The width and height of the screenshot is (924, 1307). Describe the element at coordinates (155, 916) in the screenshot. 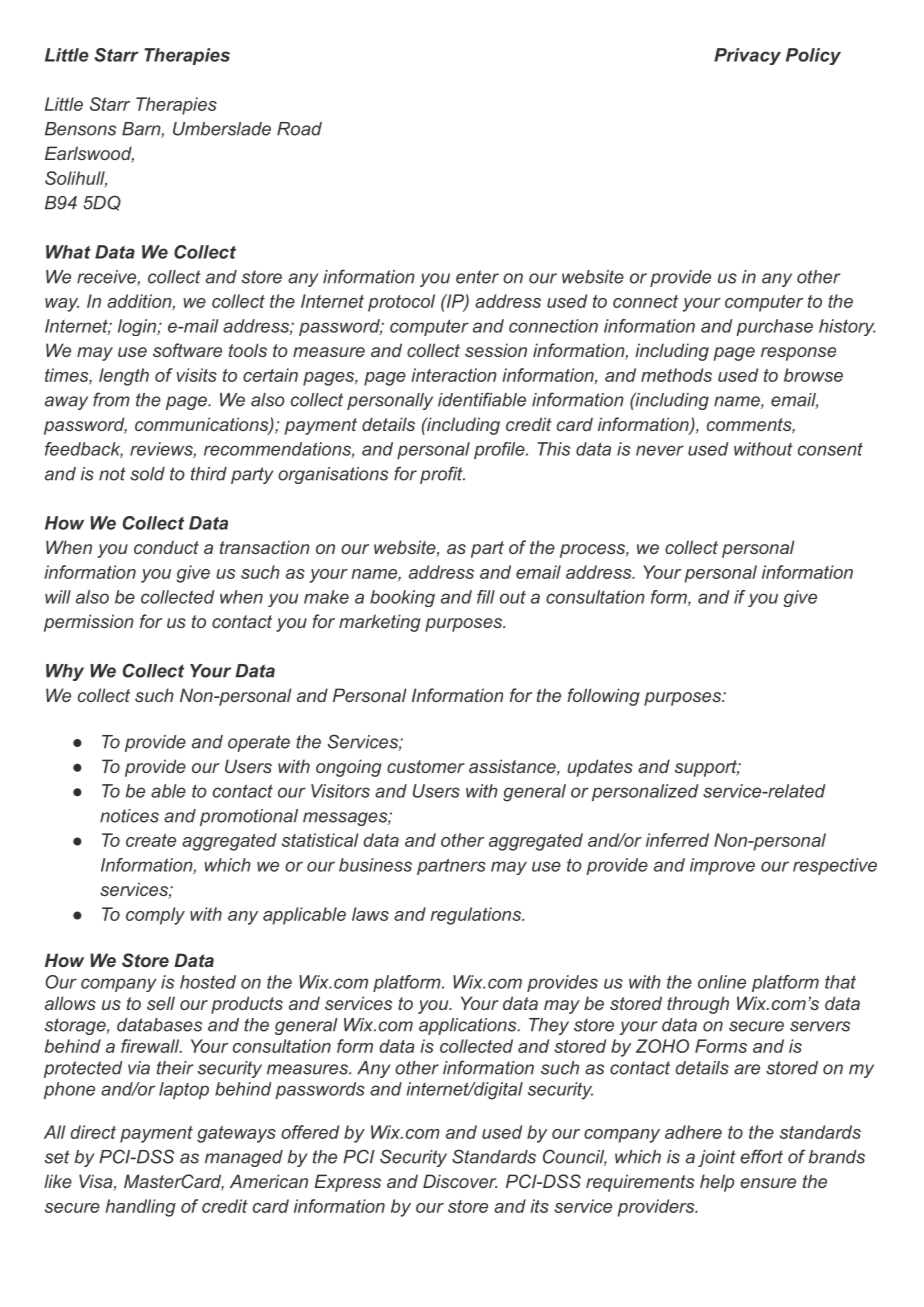

I see `comply` at that location.
